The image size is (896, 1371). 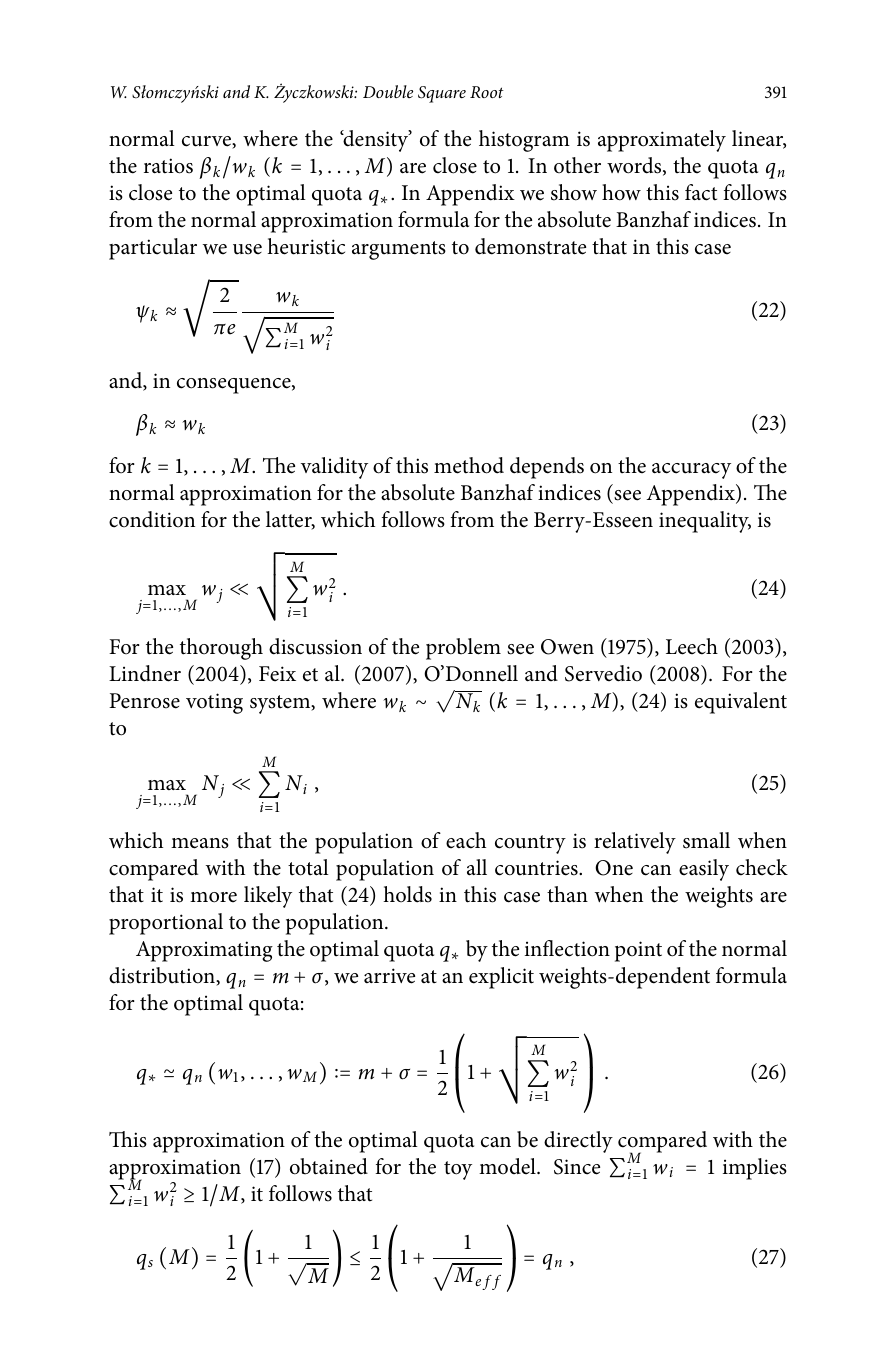 I want to click on problem, so click(x=463, y=649).
